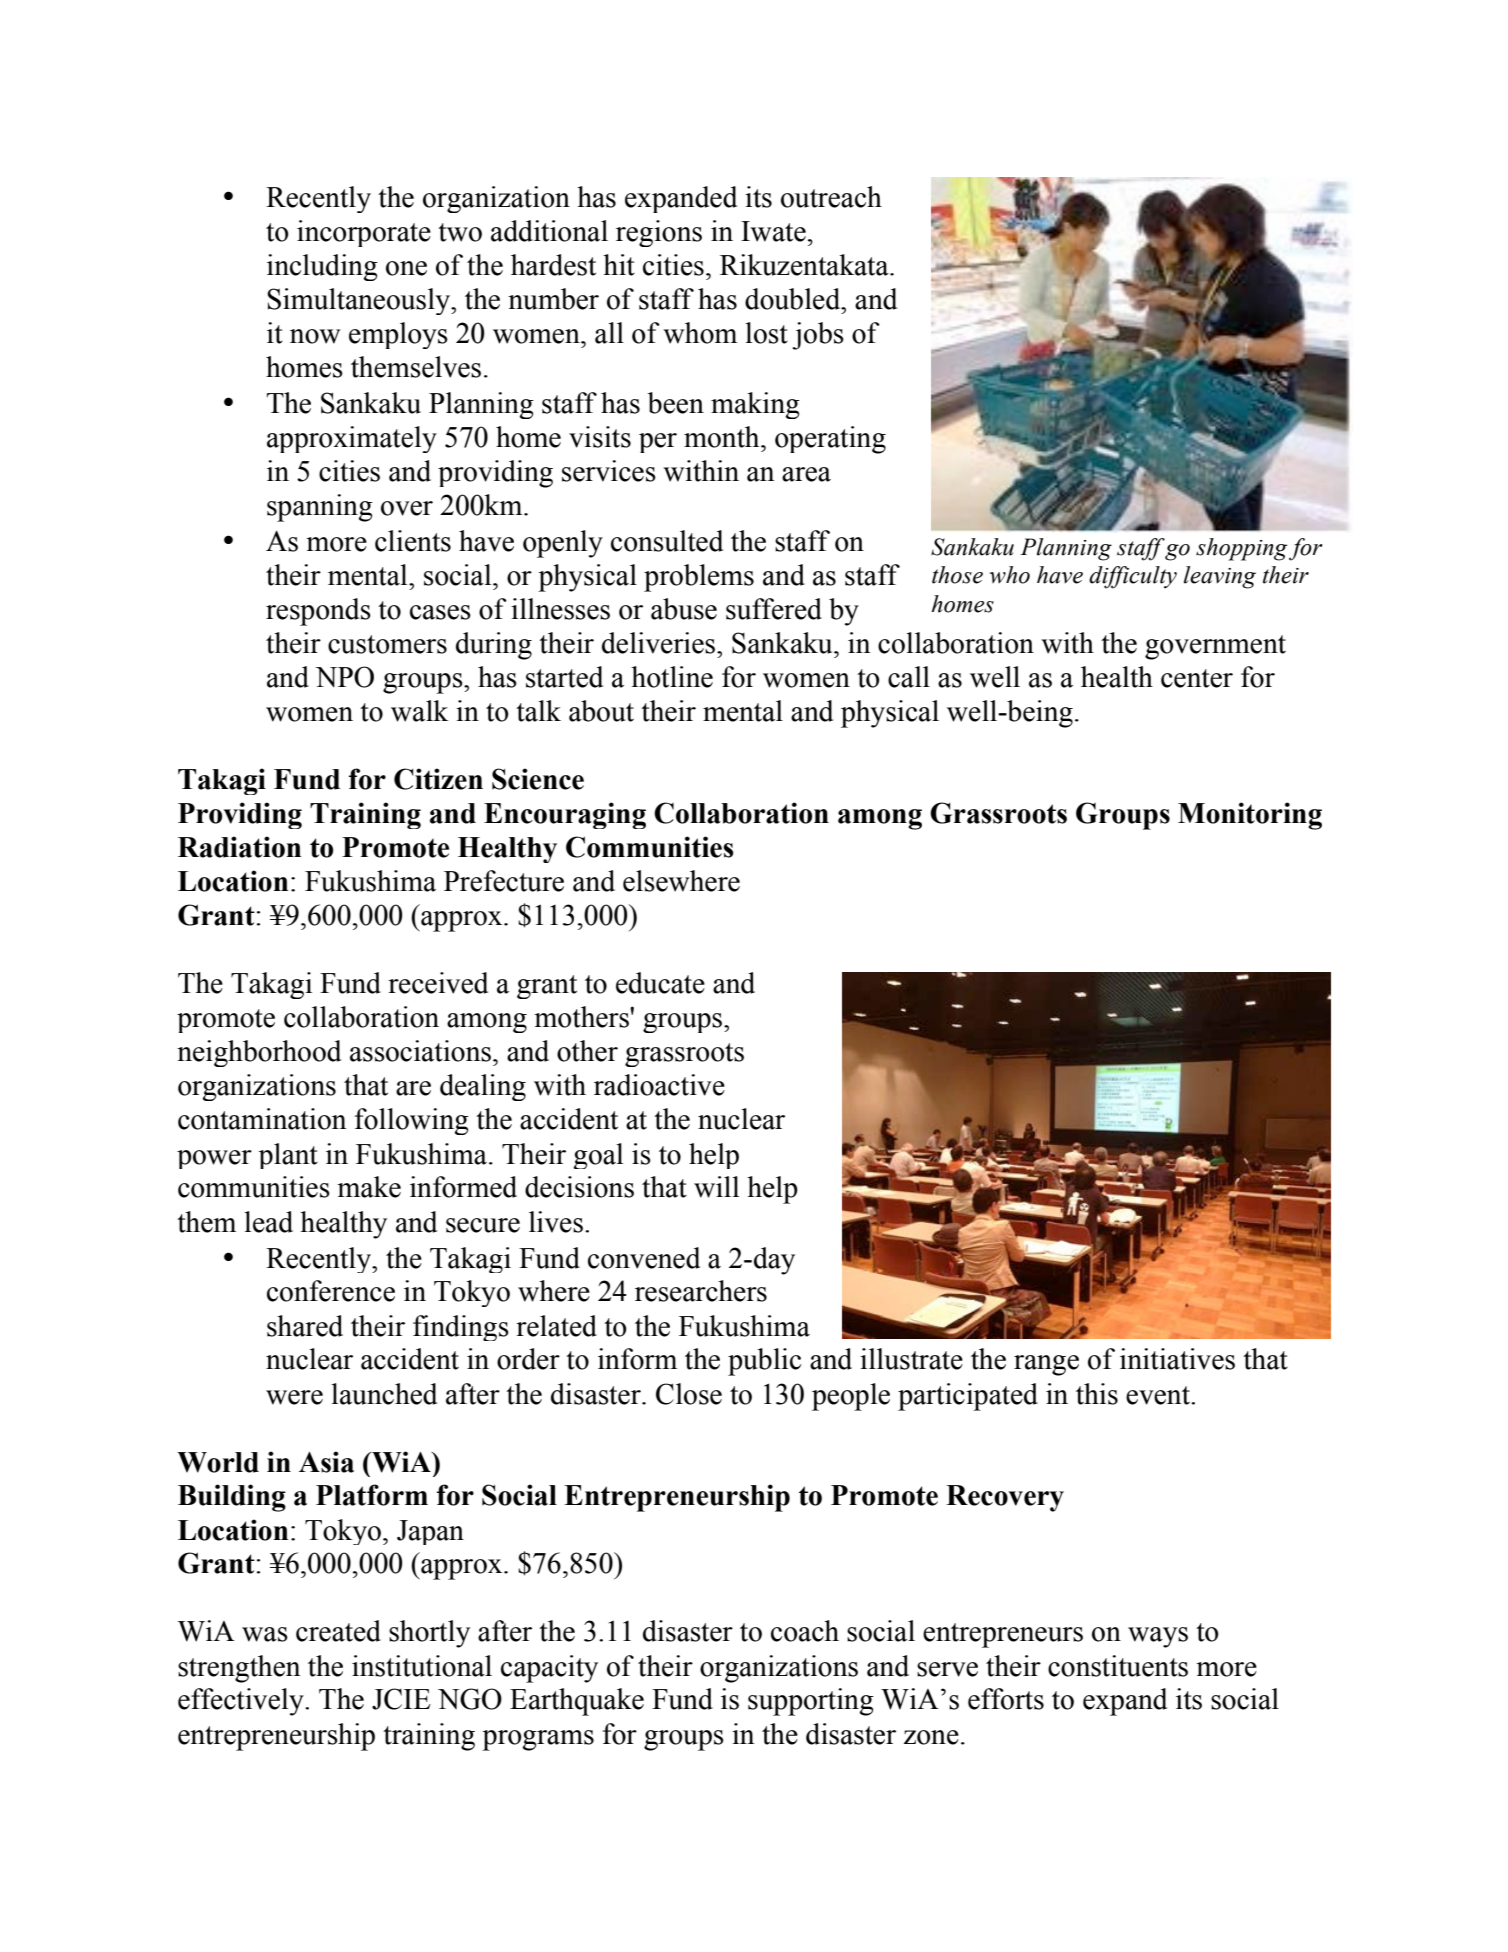 This page has width=1508, height=1952. I want to click on outreach, so click(831, 197).
